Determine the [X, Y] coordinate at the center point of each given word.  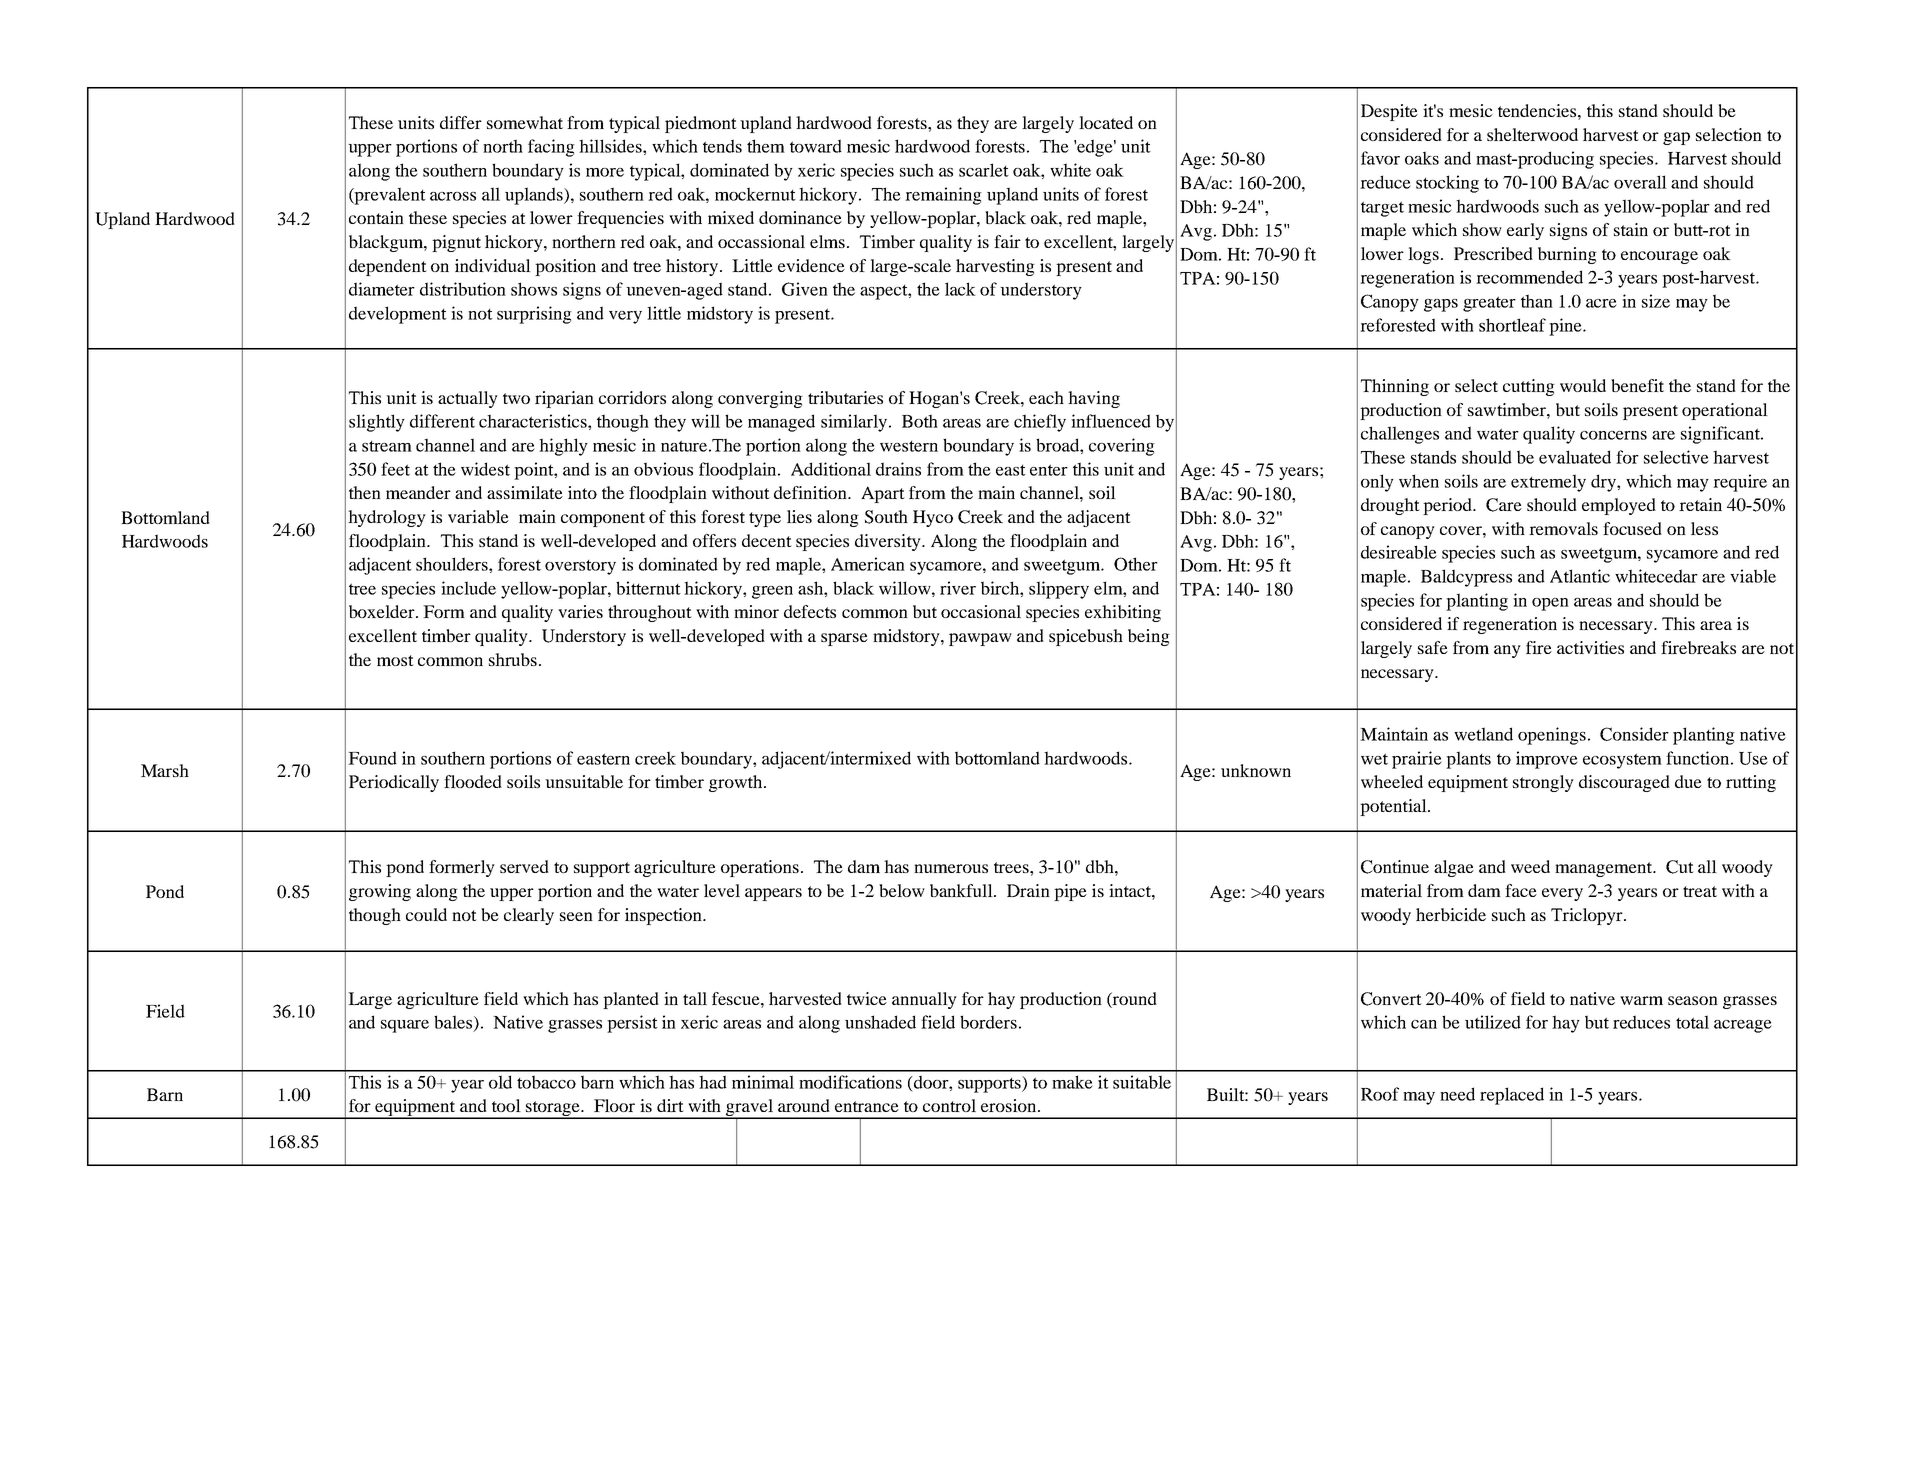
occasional [981, 611]
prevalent [389, 196]
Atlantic [1580, 576]
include [468, 588]
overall [1640, 182]
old [500, 1082]
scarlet [984, 170]
